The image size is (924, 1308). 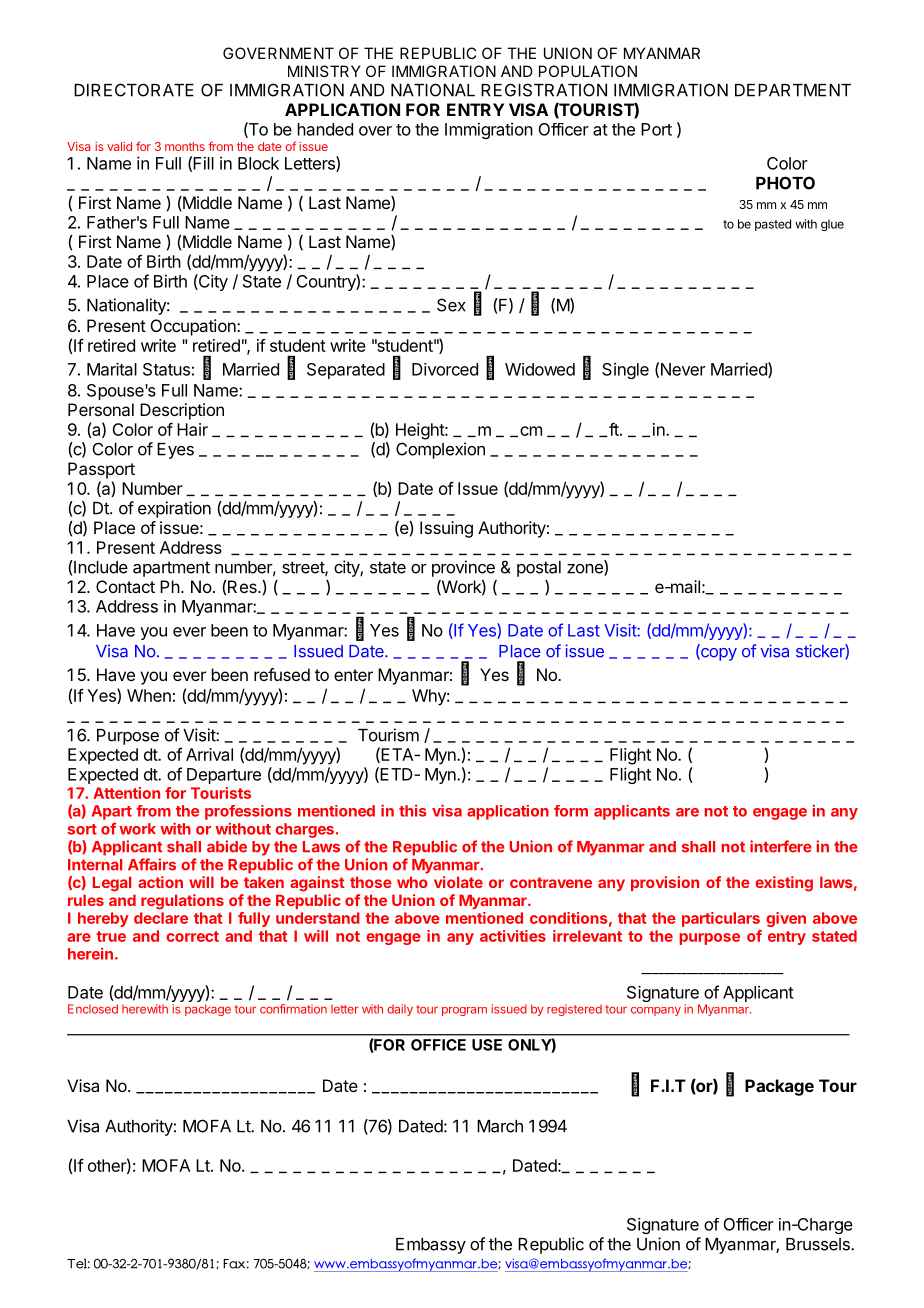 I want to click on DEPARTMENT, so click(x=793, y=90).
